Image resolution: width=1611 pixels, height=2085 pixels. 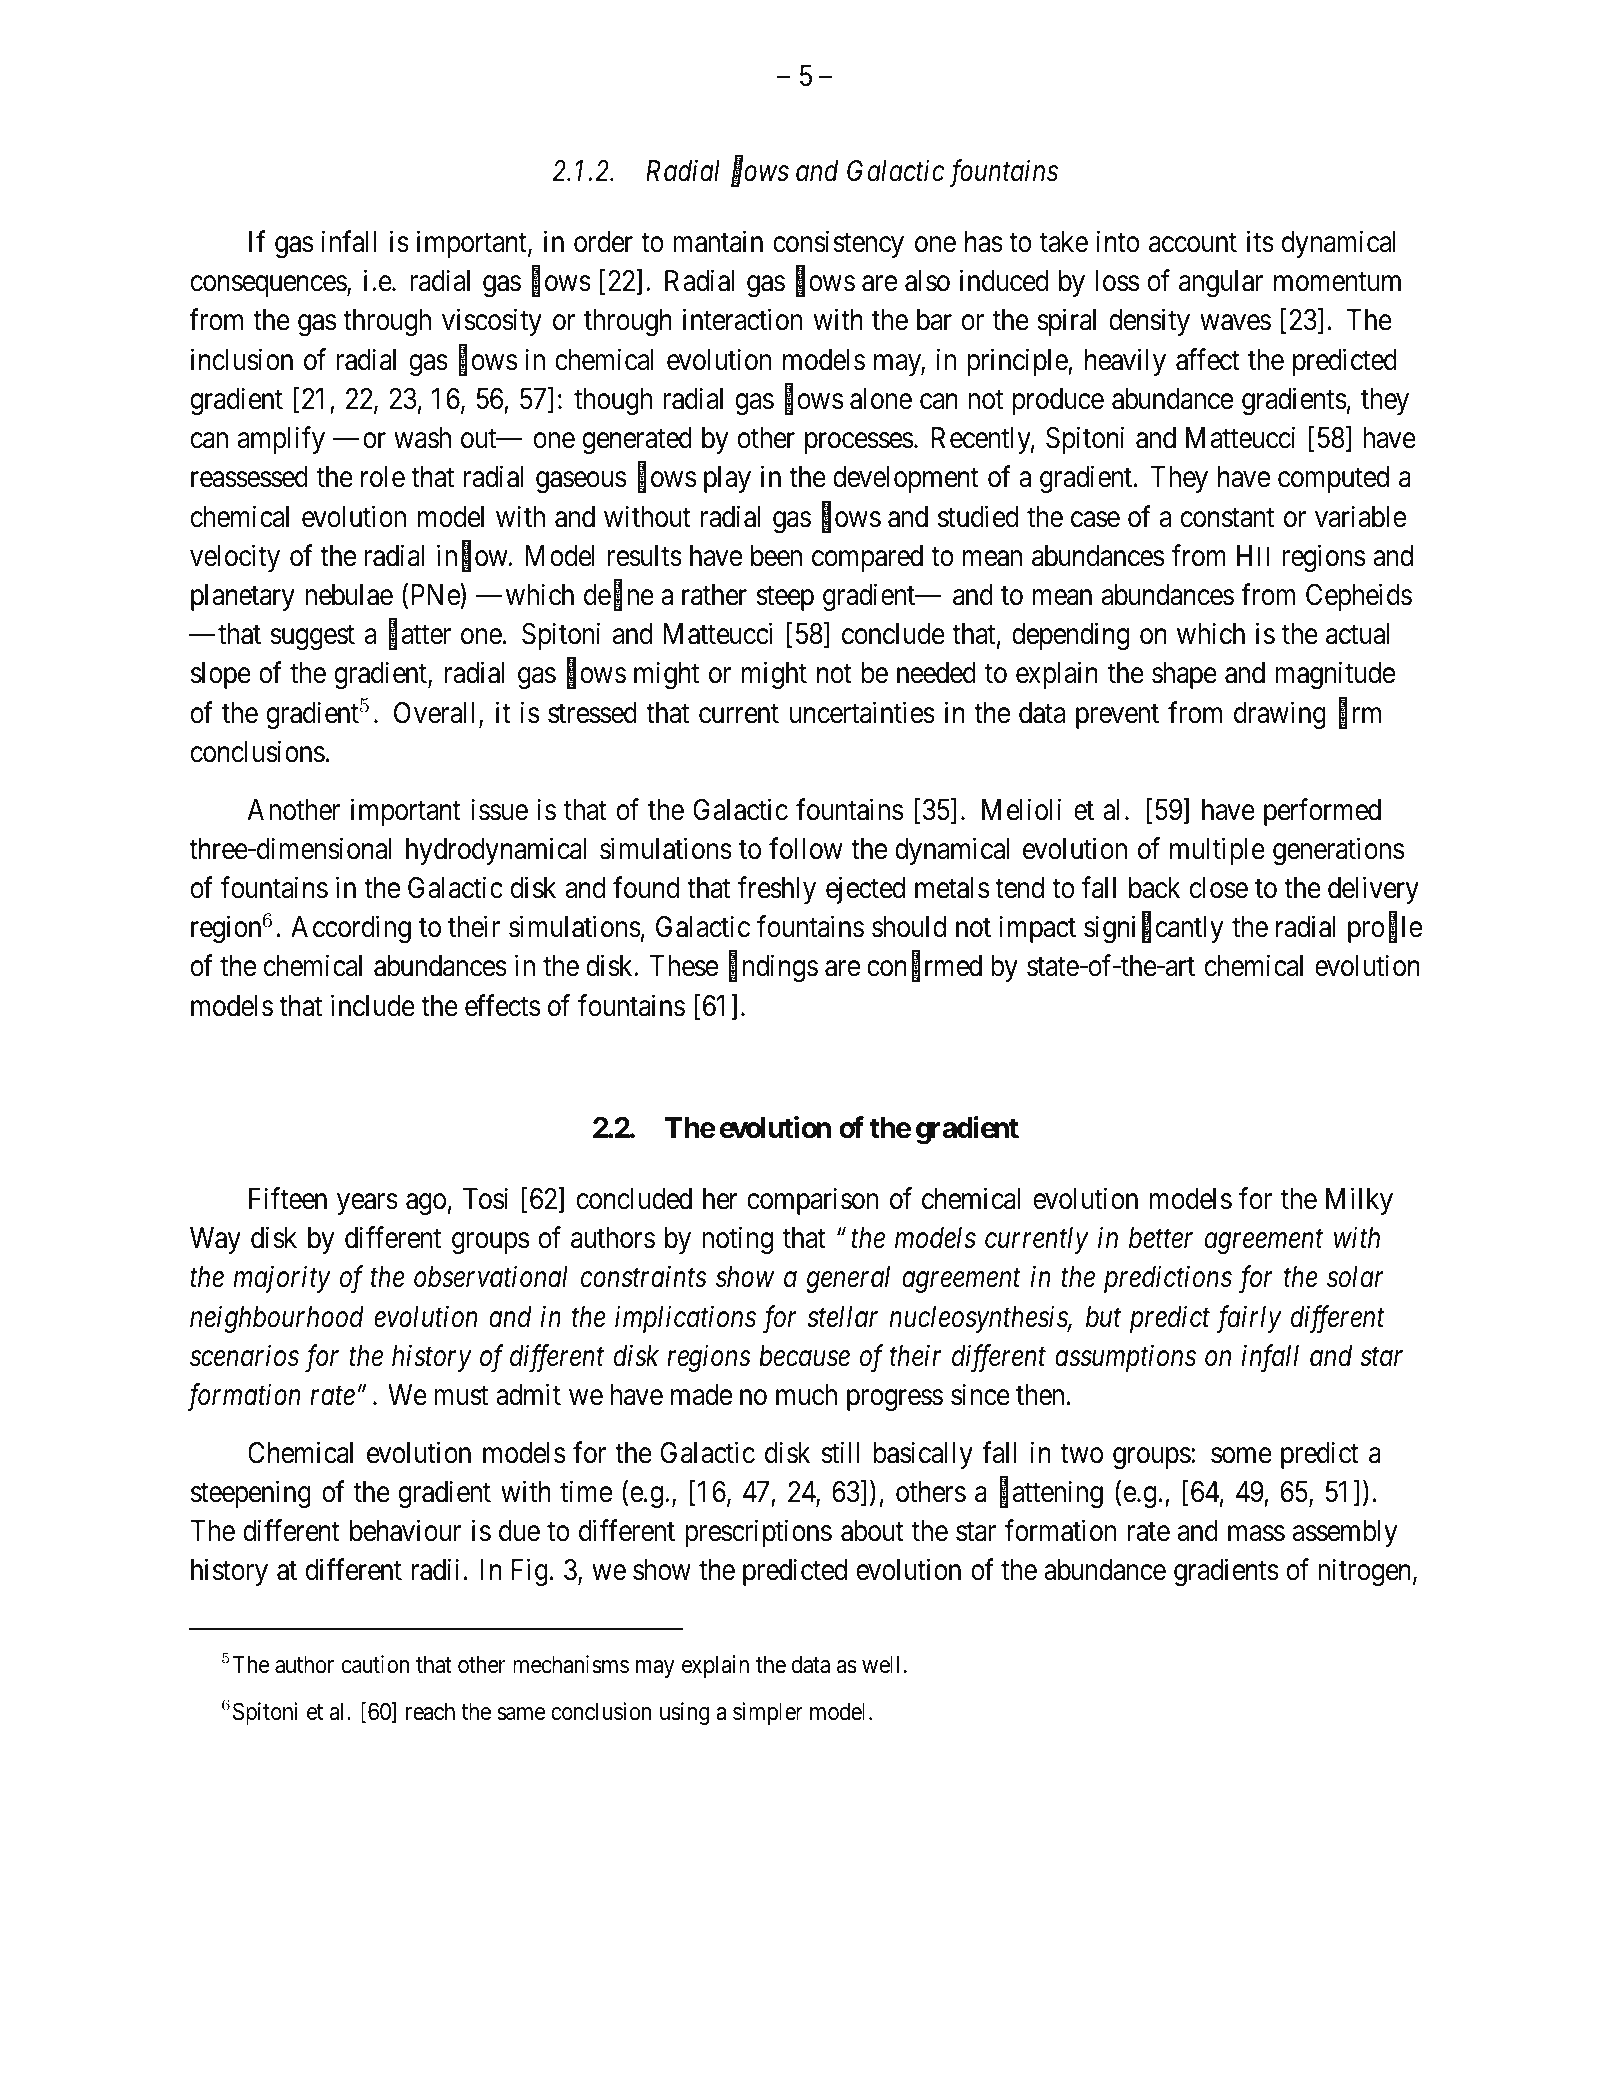 What do you see at coordinates (838, 244) in the page?
I see `consistency` at bounding box center [838, 244].
